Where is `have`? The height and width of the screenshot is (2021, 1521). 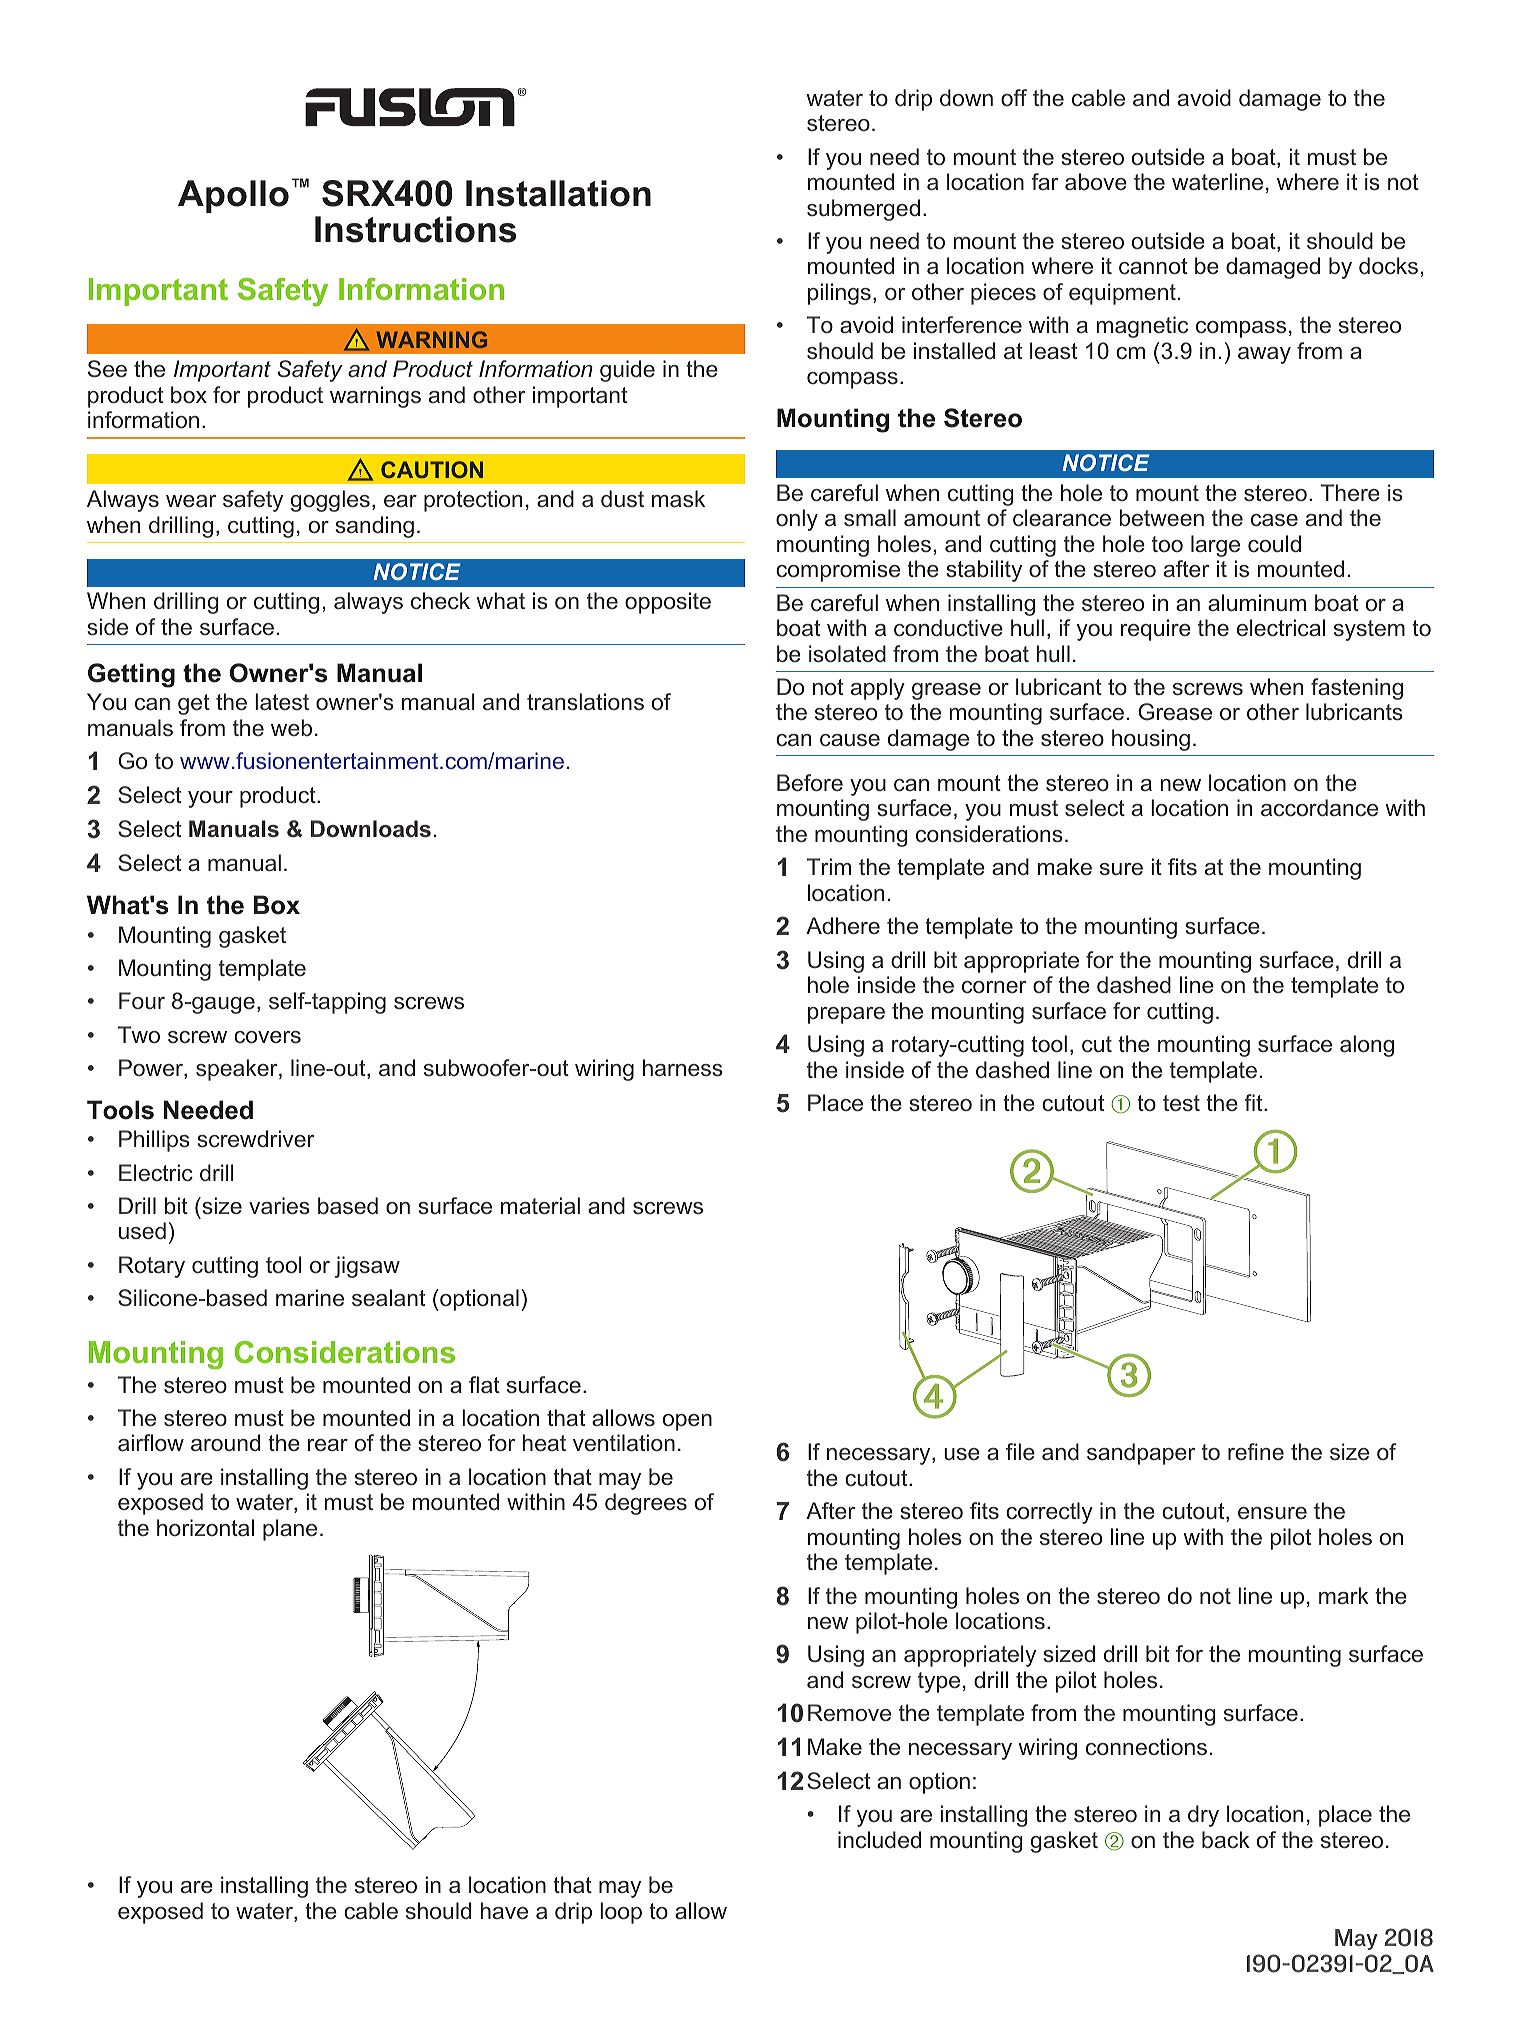 have is located at coordinates (504, 1910).
